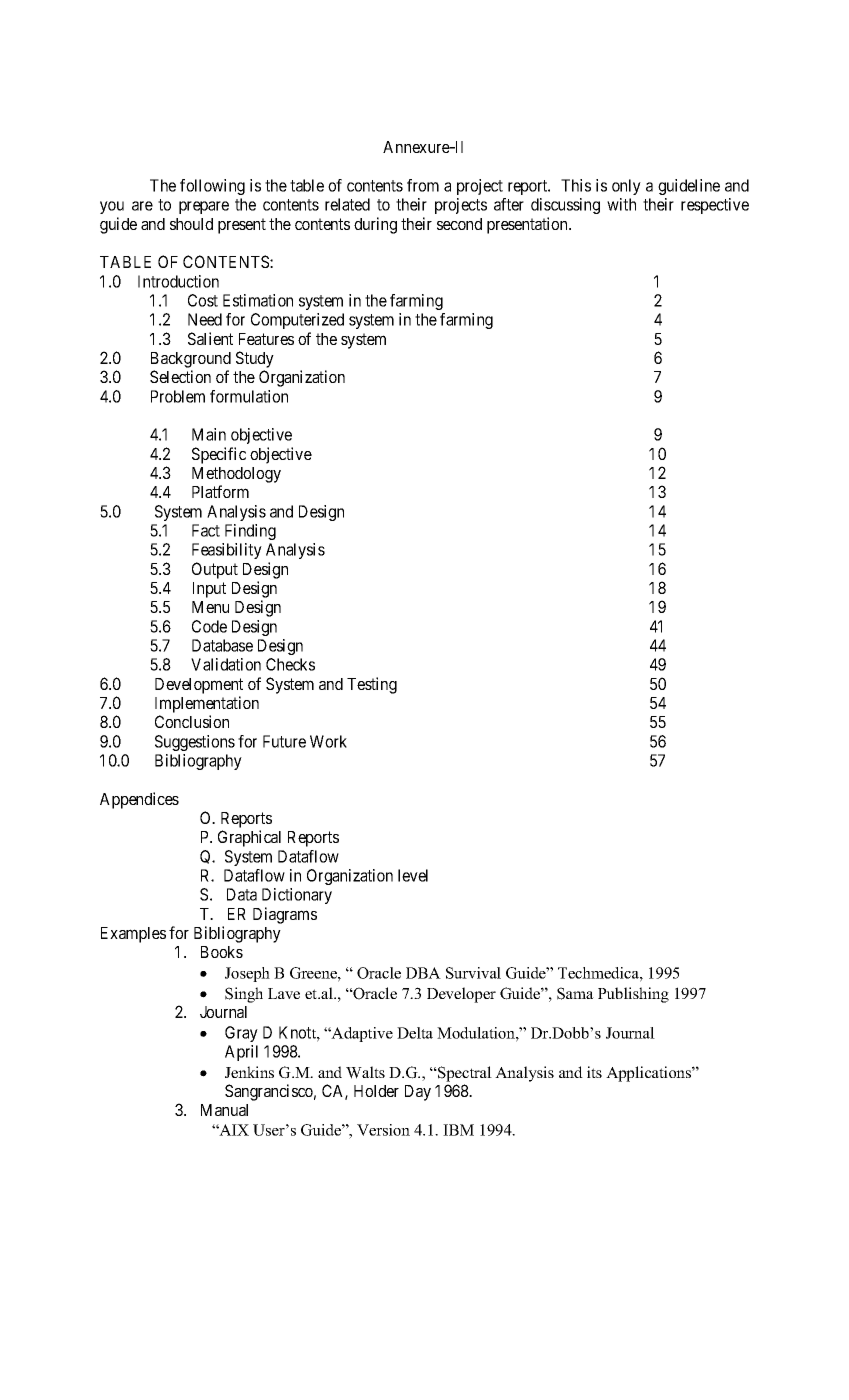  Describe the element at coordinates (199, 686) in the screenshot. I see `Development` at that location.
